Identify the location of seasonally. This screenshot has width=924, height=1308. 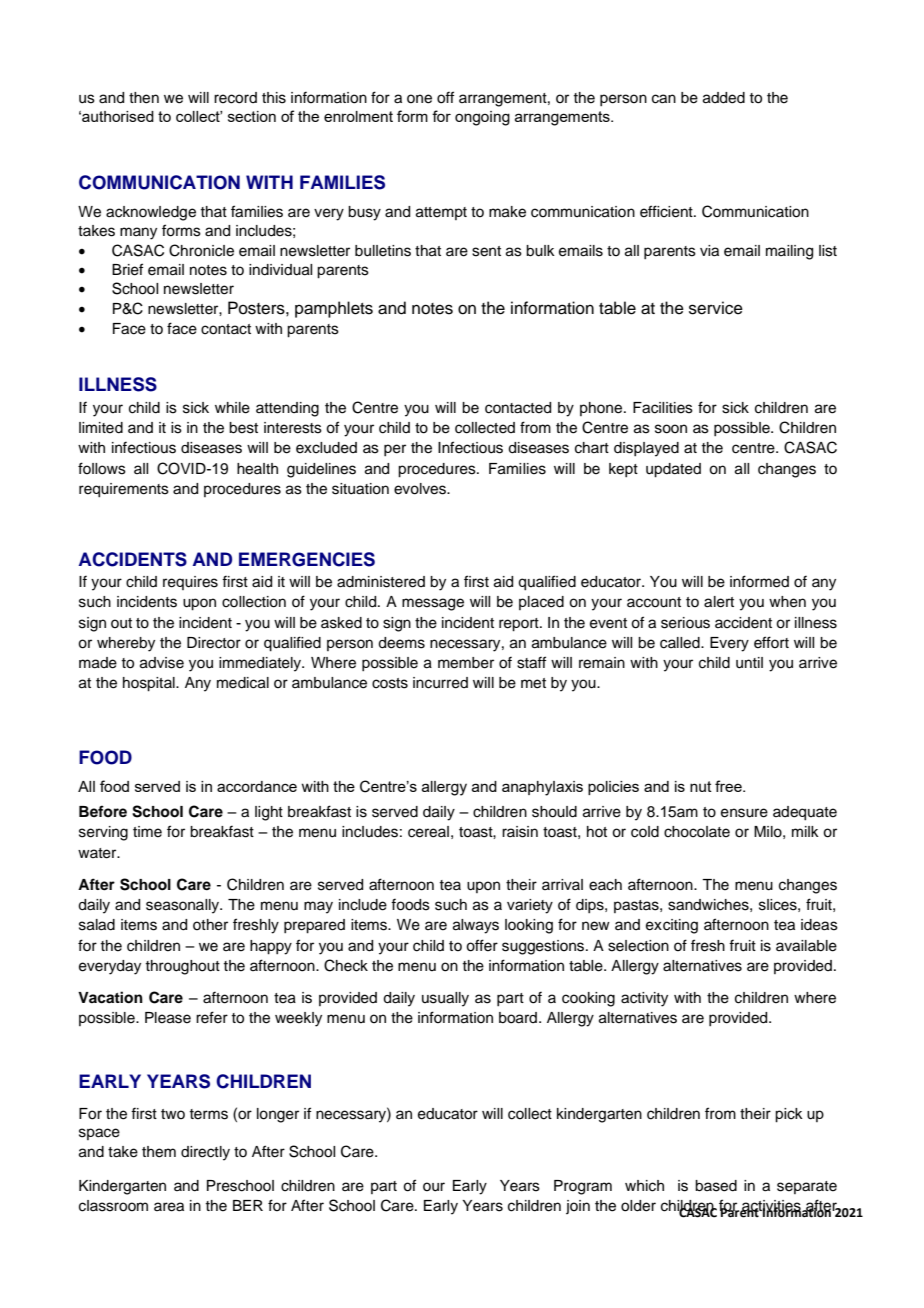
(183, 906).
